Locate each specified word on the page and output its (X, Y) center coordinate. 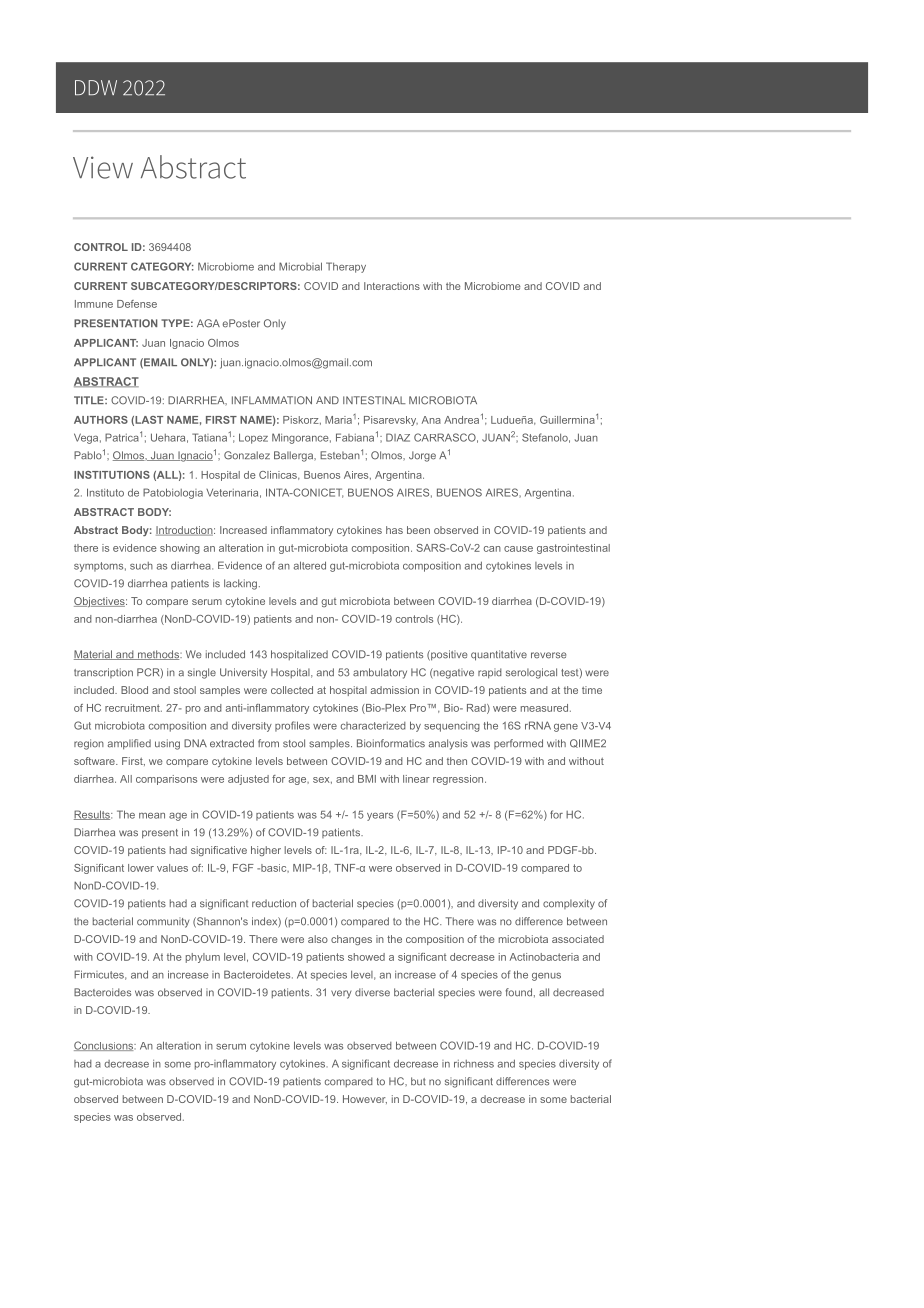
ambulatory (380, 673)
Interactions (392, 286)
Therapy (346, 267)
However (365, 1099)
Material (94, 655)
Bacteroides (102, 992)
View (103, 167)
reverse (548, 655)
